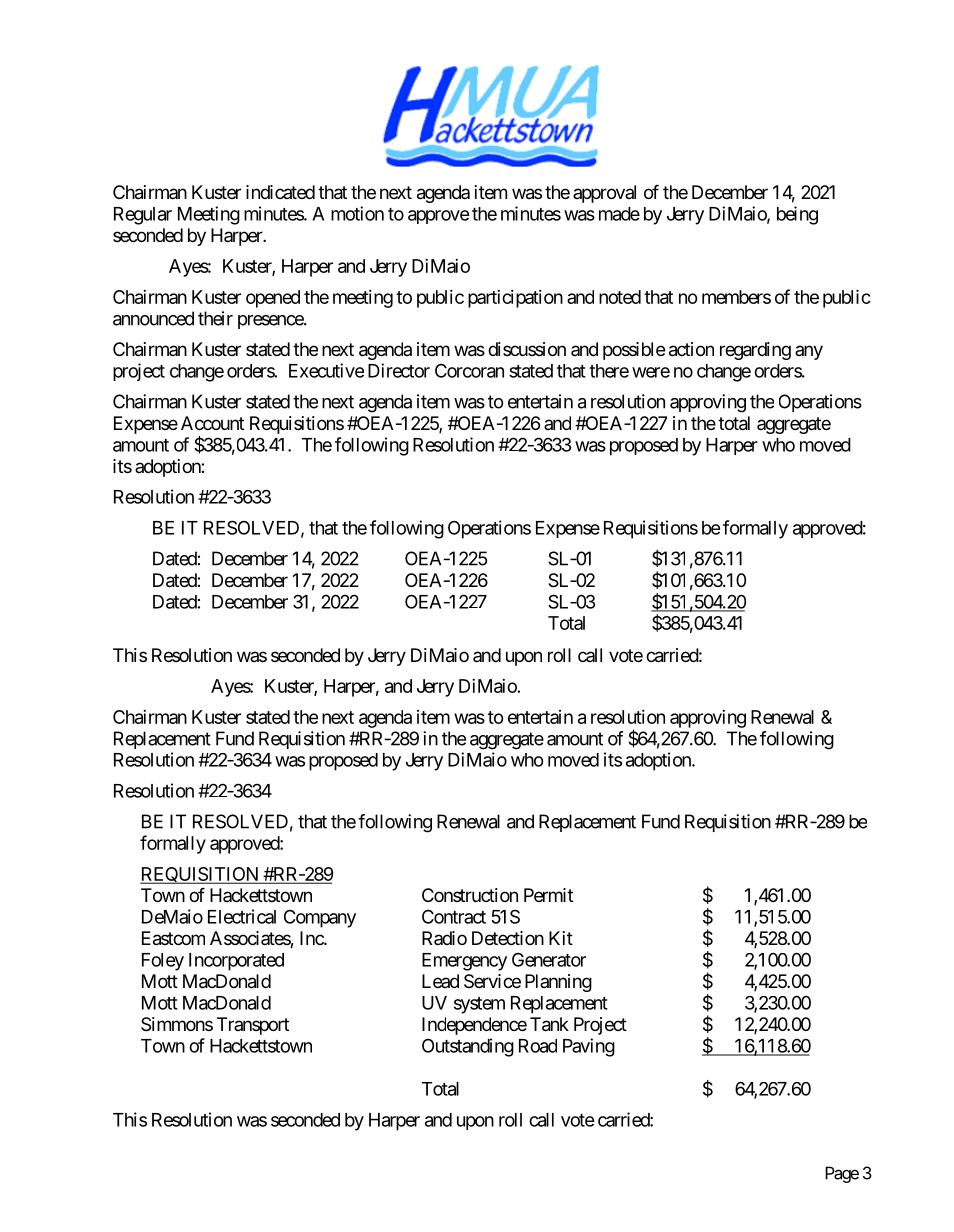  I want to click on Permit, so click(548, 895).
